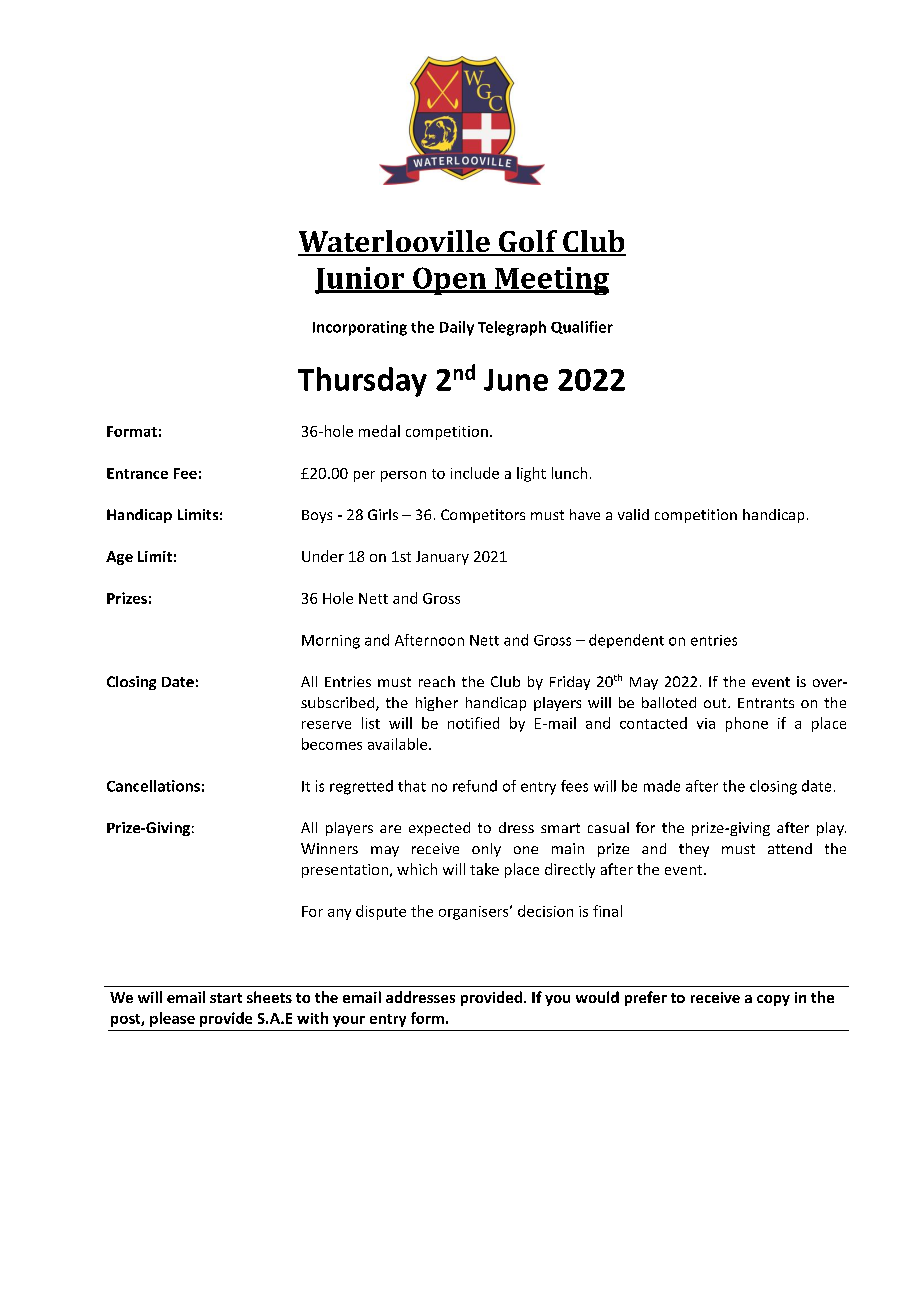  I want to click on Open, so click(450, 281).
